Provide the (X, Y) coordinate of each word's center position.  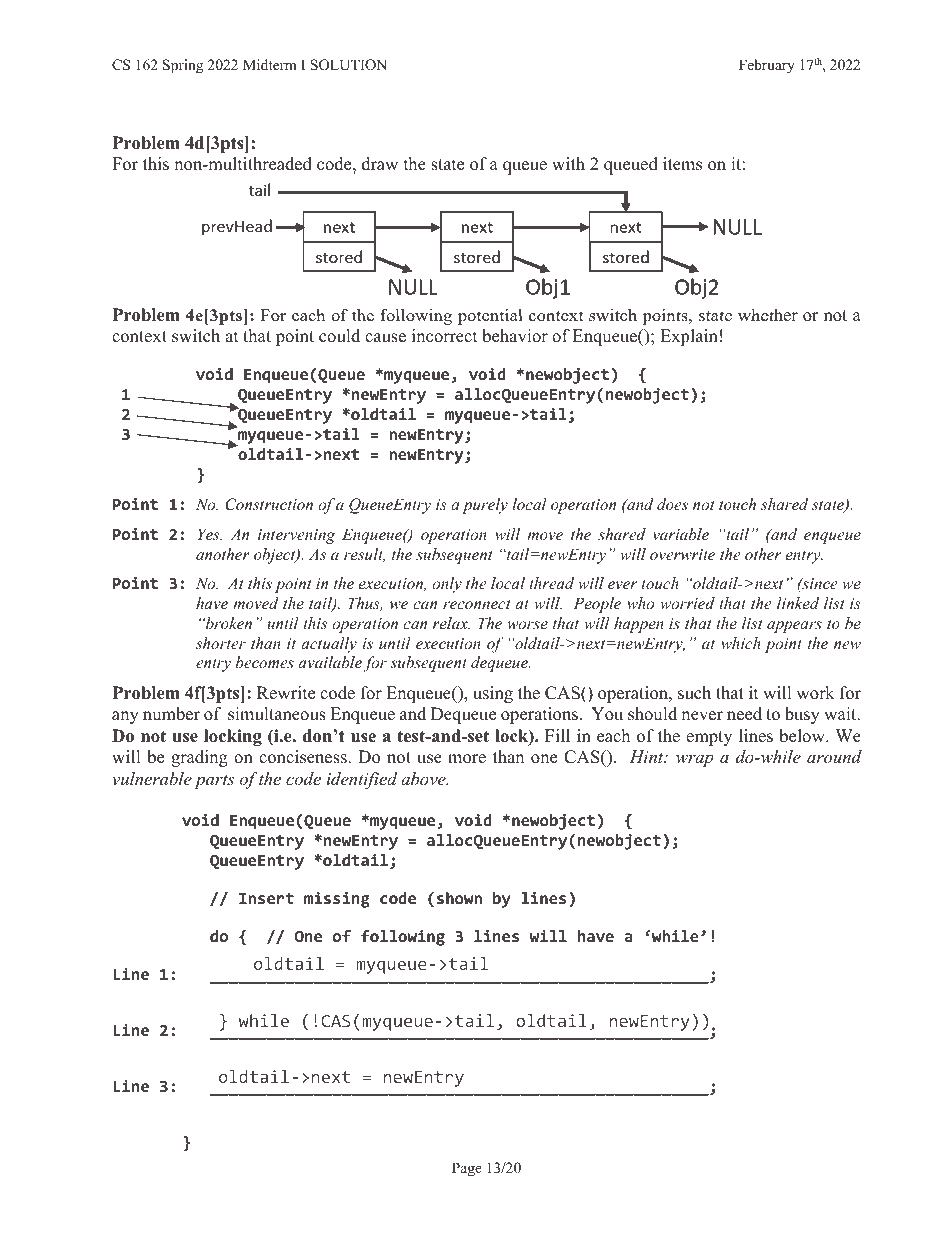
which (741, 643)
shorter (221, 643)
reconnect (477, 604)
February (767, 66)
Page (467, 1169)
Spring (183, 66)
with (568, 163)
